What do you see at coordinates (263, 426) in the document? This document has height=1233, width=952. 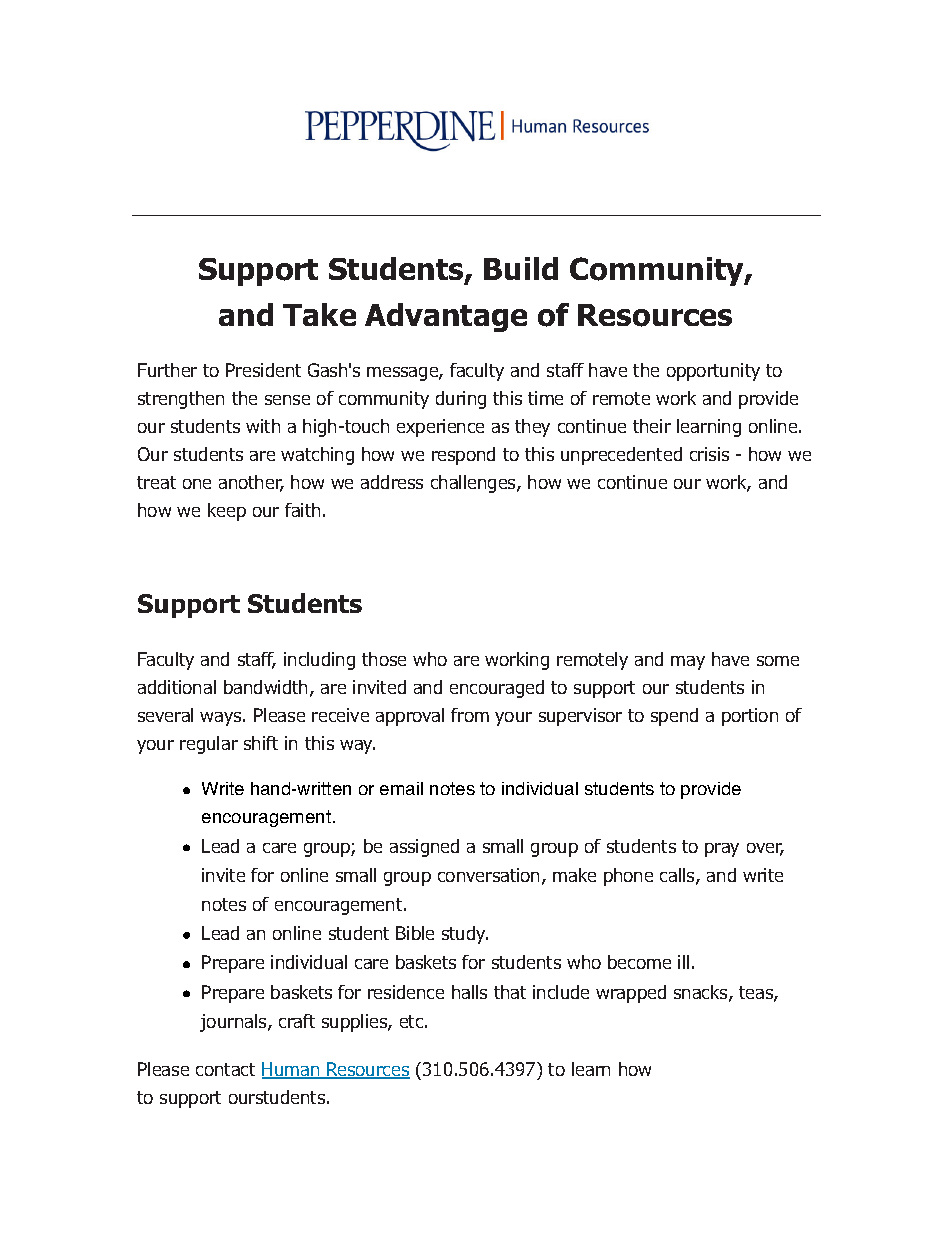 I see `with` at bounding box center [263, 426].
